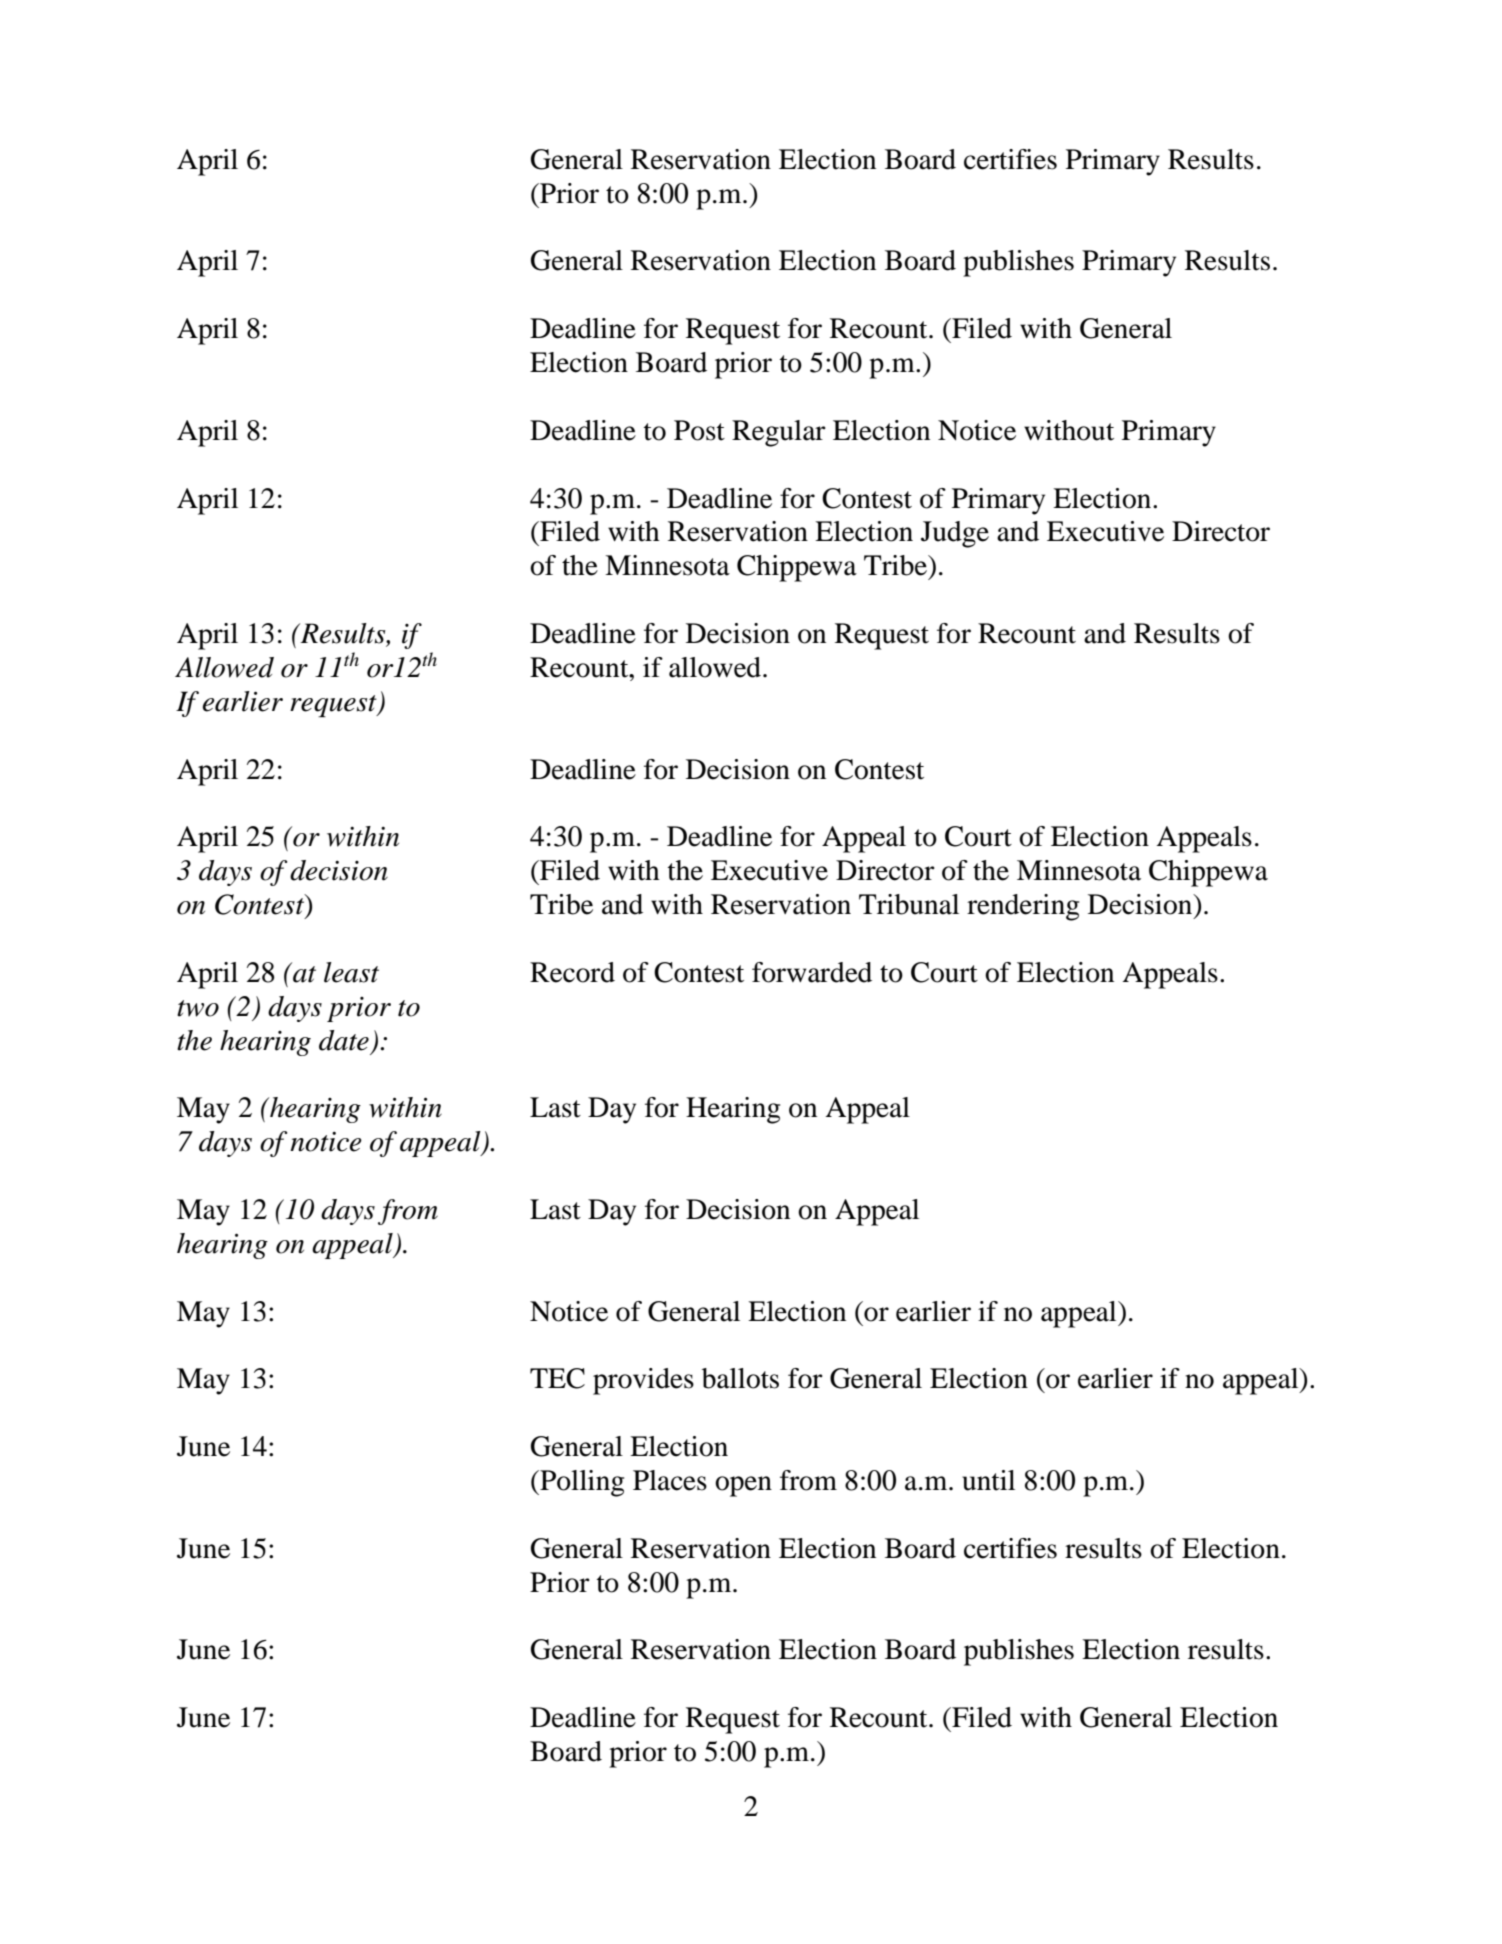  What do you see at coordinates (557, 1378) in the screenshot?
I see `TEC` at bounding box center [557, 1378].
